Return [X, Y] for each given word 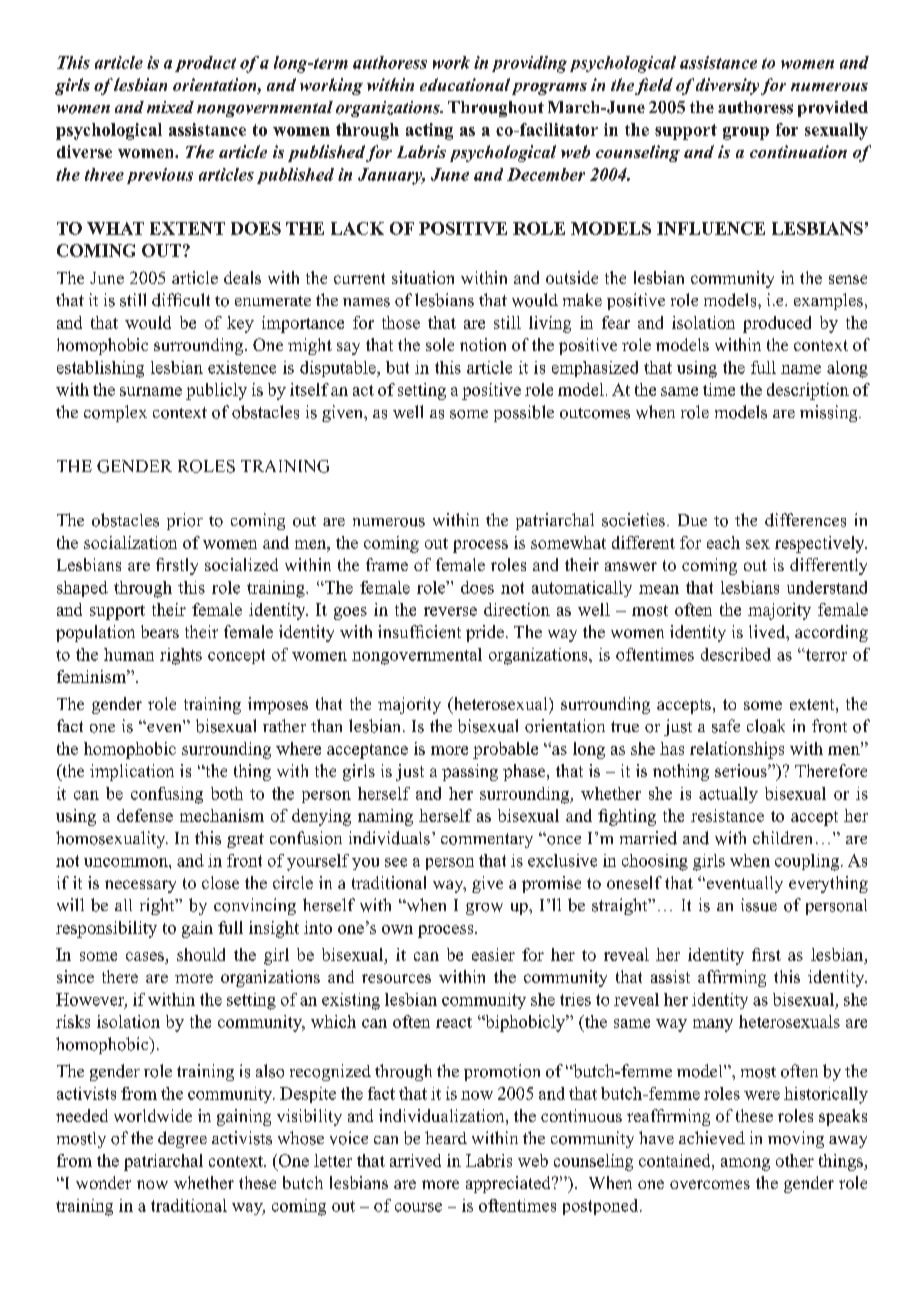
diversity [727, 86]
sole [440, 344]
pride [485, 633]
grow [484, 909]
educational [465, 84]
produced [777, 324]
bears [160, 631]
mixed [170, 107]
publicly [216, 391]
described [736, 654]
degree [182, 1139]
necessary [140, 886]
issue [759, 905]
